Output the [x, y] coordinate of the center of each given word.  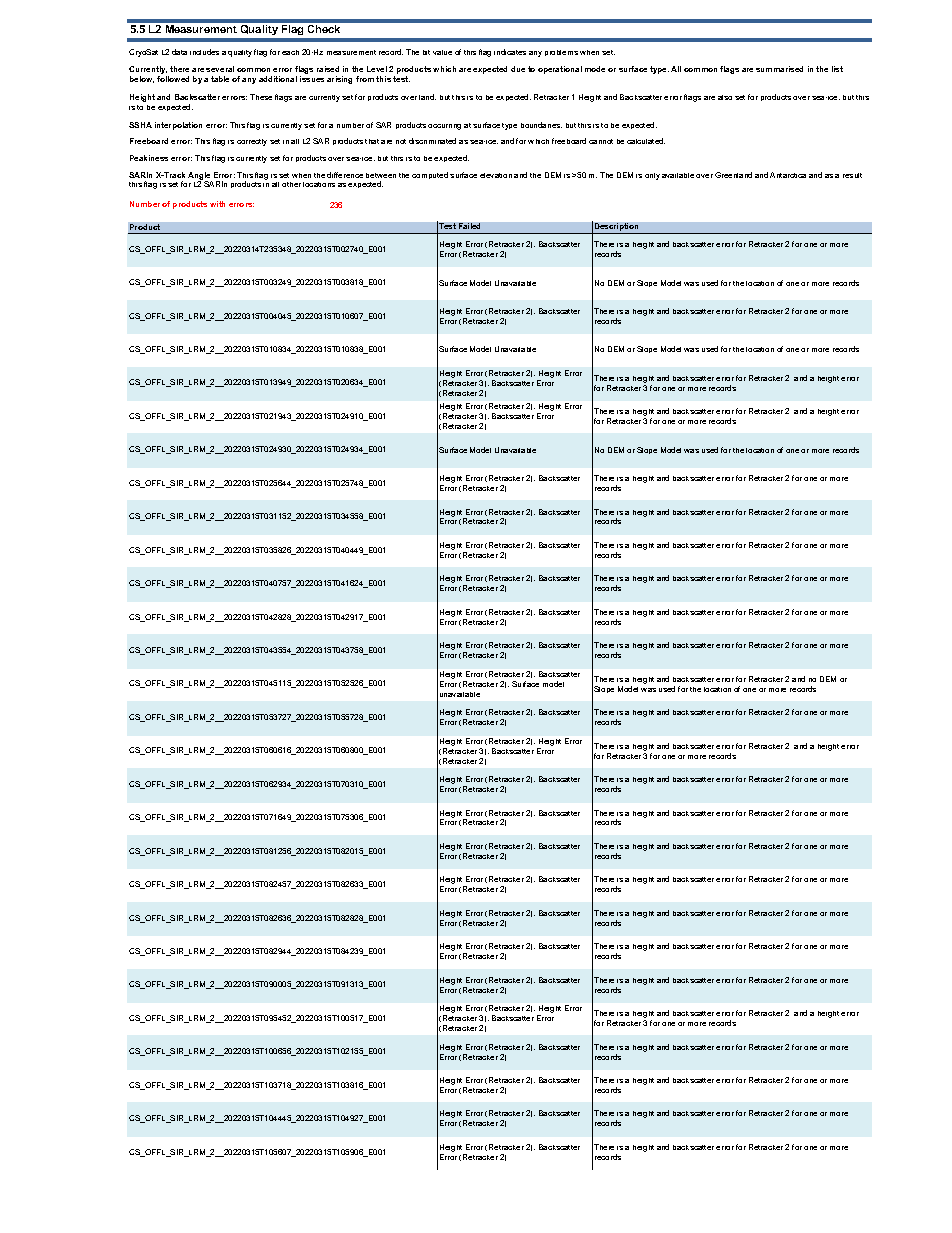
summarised [779, 69]
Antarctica [788, 175]
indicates [510, 52]
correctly [252, 142]
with [217, 204]
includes [204, 52]
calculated [646, 141]
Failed [469, 226]
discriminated [432, 141]
